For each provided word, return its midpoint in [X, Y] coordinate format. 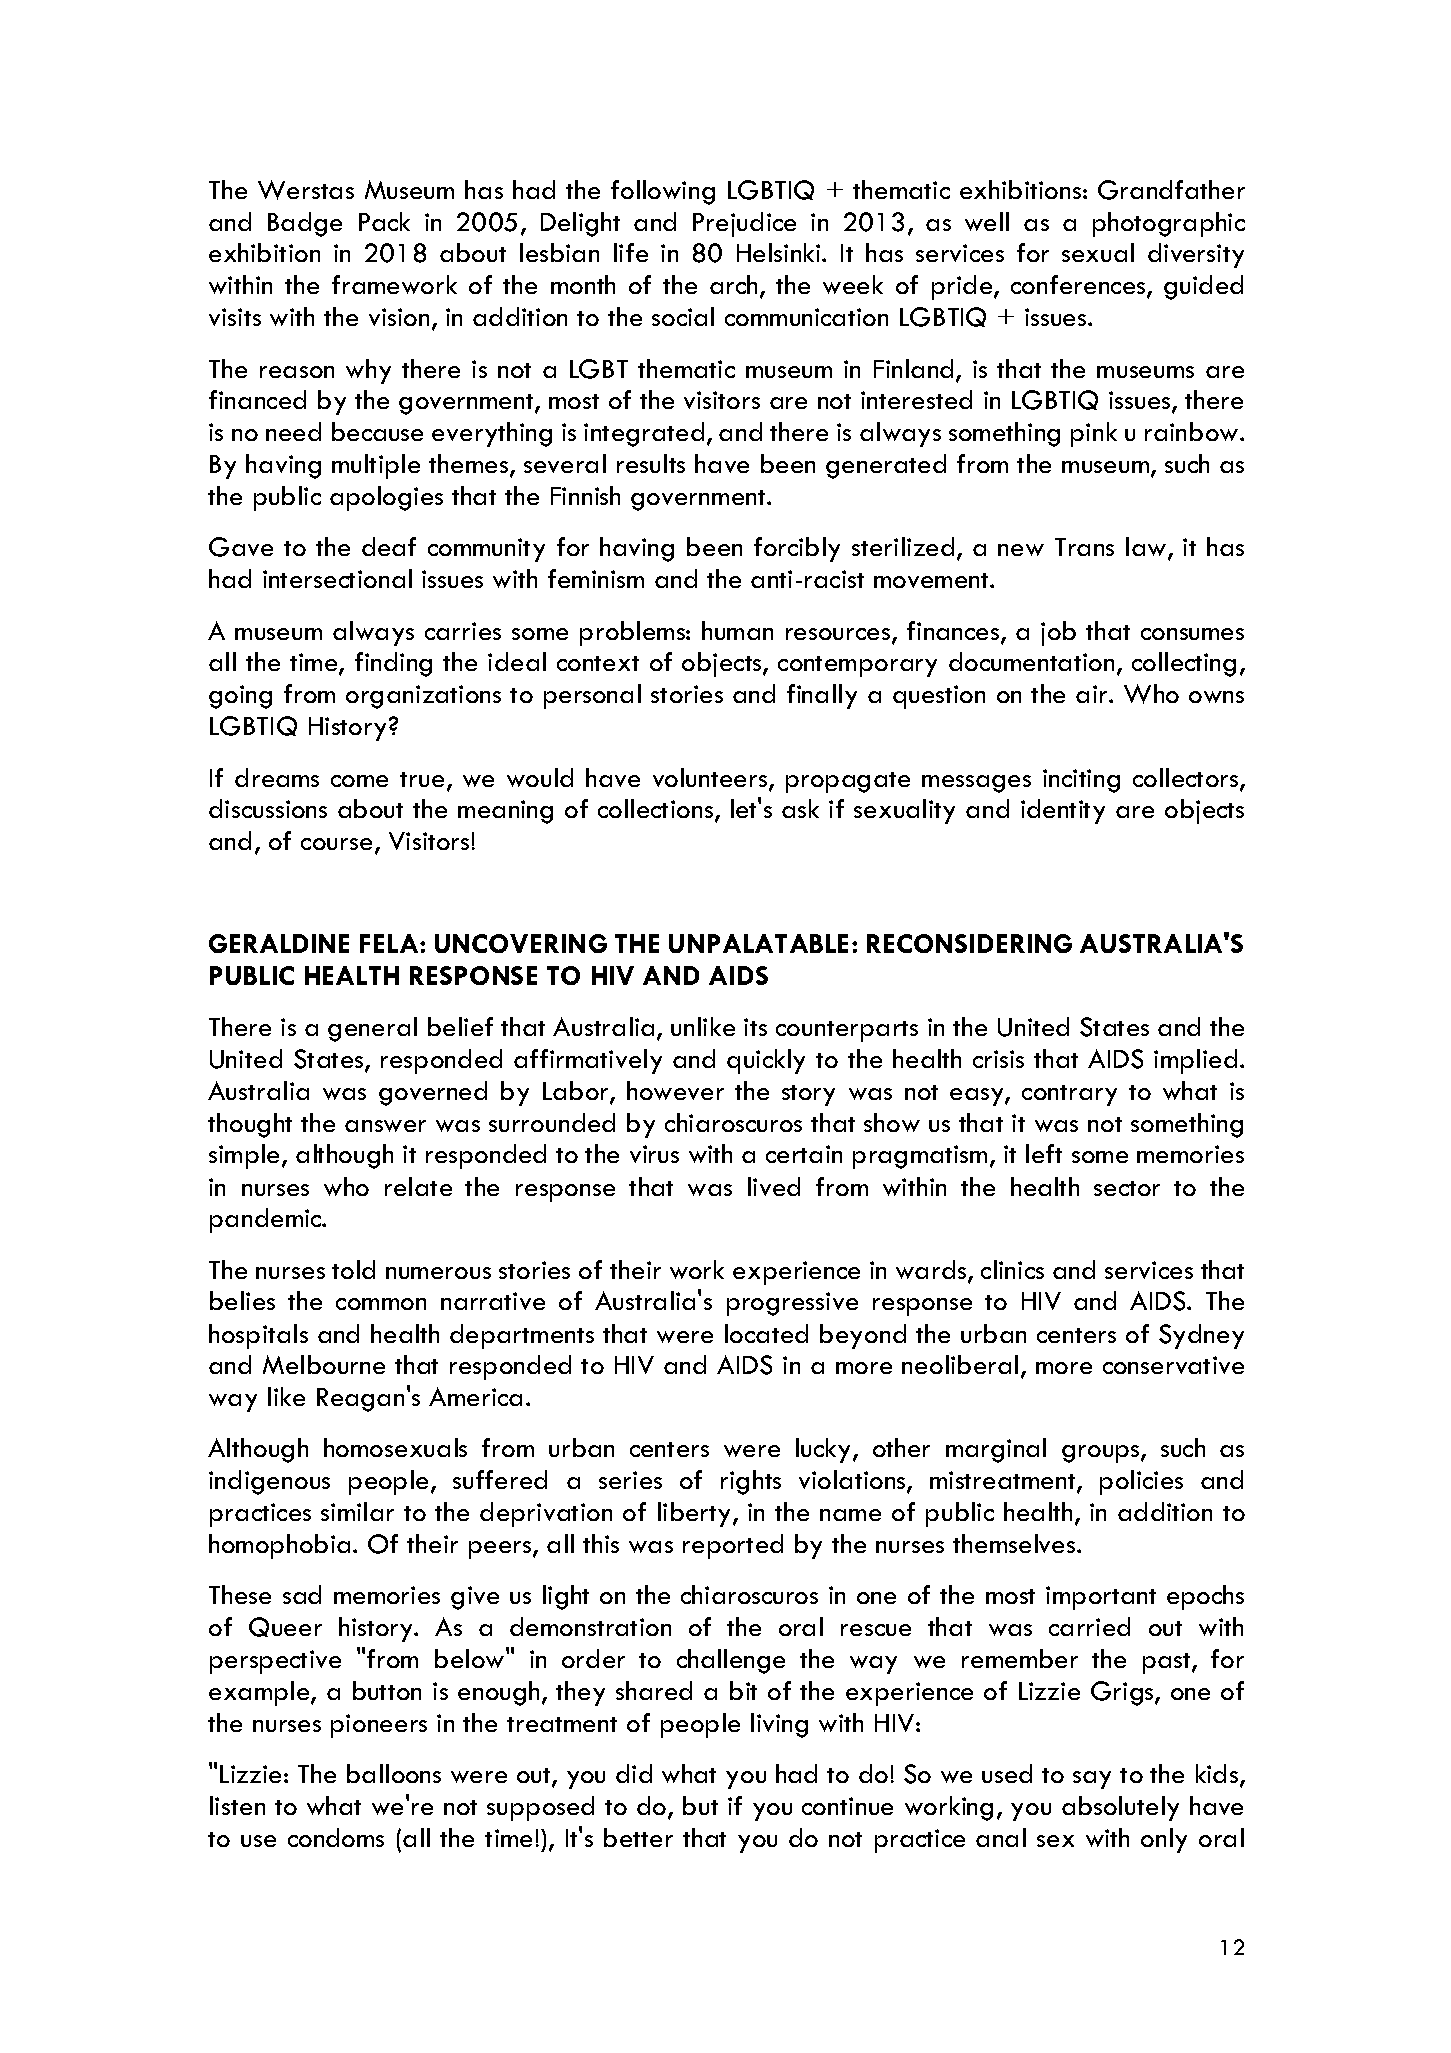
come [359, 781]
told [353, 1269]
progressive [792, 1304]
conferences [1079, 286]
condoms [336, 1837]
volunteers [711, 779]
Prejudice [744, 224]
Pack [384, 221]
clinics [1012, 1269]
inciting [1081, 781]
